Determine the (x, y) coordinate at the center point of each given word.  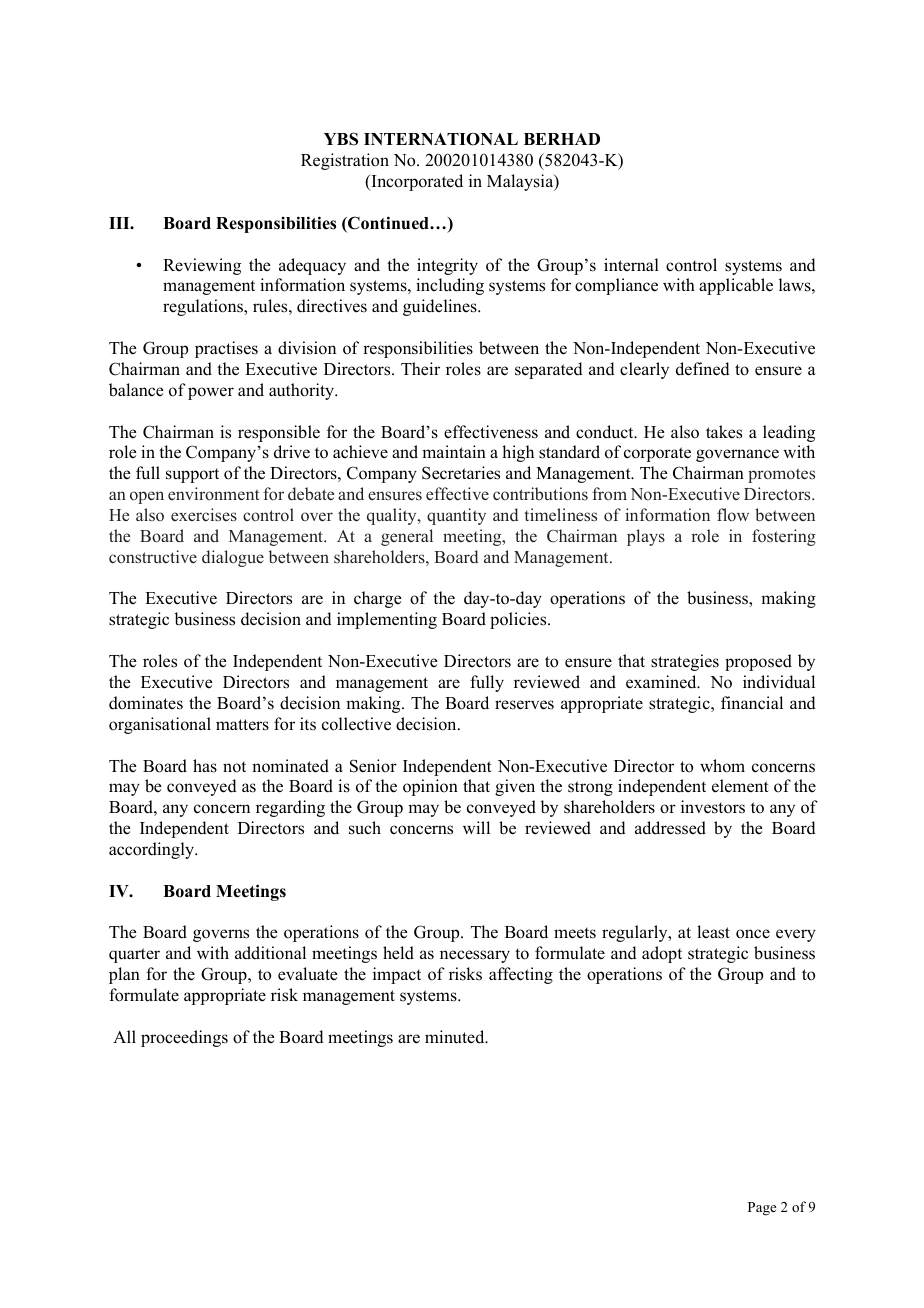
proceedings (184, 1038)
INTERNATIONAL (441, 139)
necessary (475, 956)
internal (631, 265)
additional (270, 953)
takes (724, 432)
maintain (454, 451)
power (211, 393)
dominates (146, 703)
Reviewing (202, 266)
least (713, 932)
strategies (685, 662)
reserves (524, 705)
